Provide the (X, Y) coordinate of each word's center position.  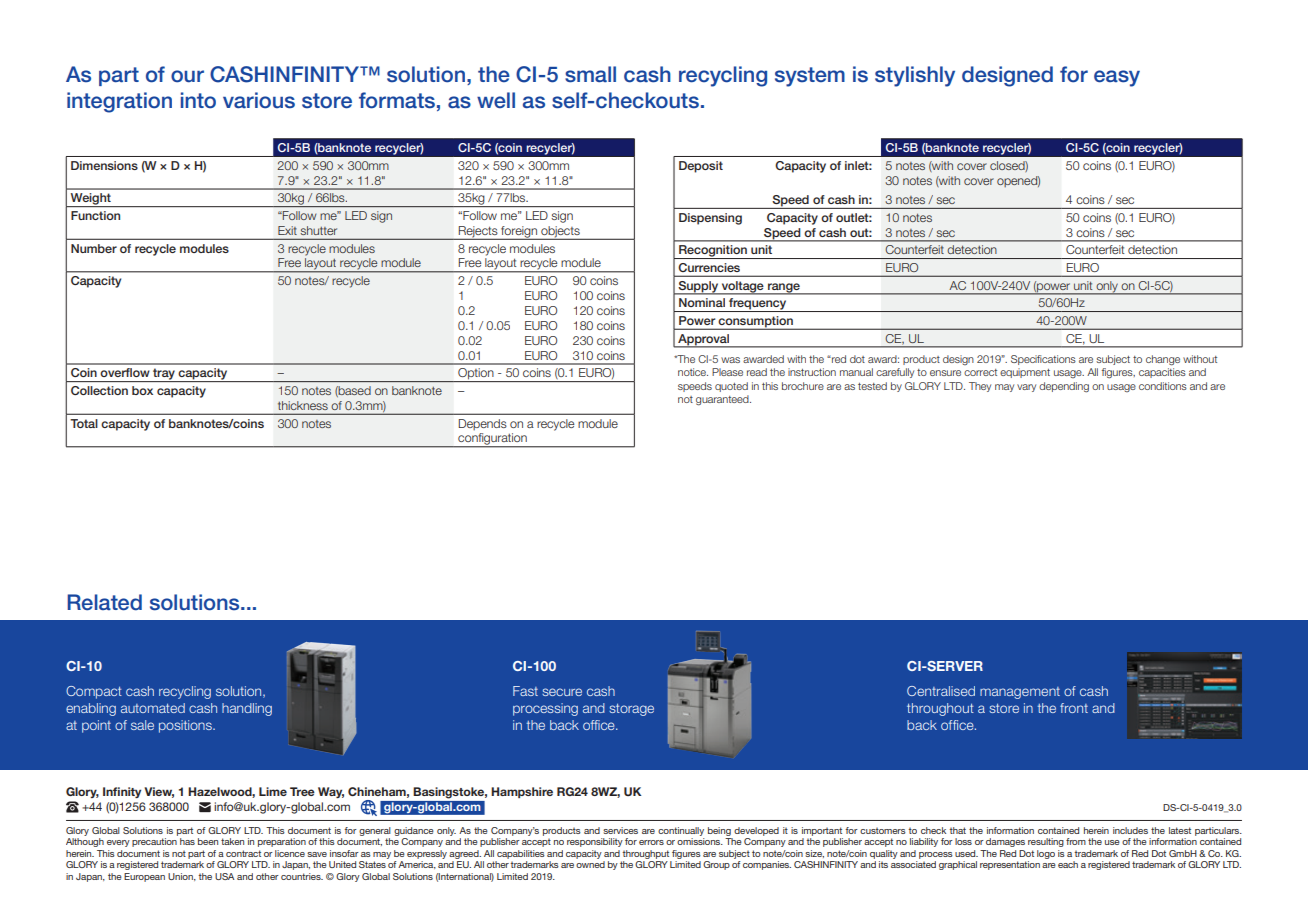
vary (1026, 388)
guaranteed (723, 400)
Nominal (702, 302)
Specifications (1043, 360)
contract (243, 853)
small (590, 74)
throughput (645, 854)
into (198, 100)
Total (84, 423)
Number (94, 248)
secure (562, 692)
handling (247, 709)
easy (1117, 78)
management (1020, 693)
